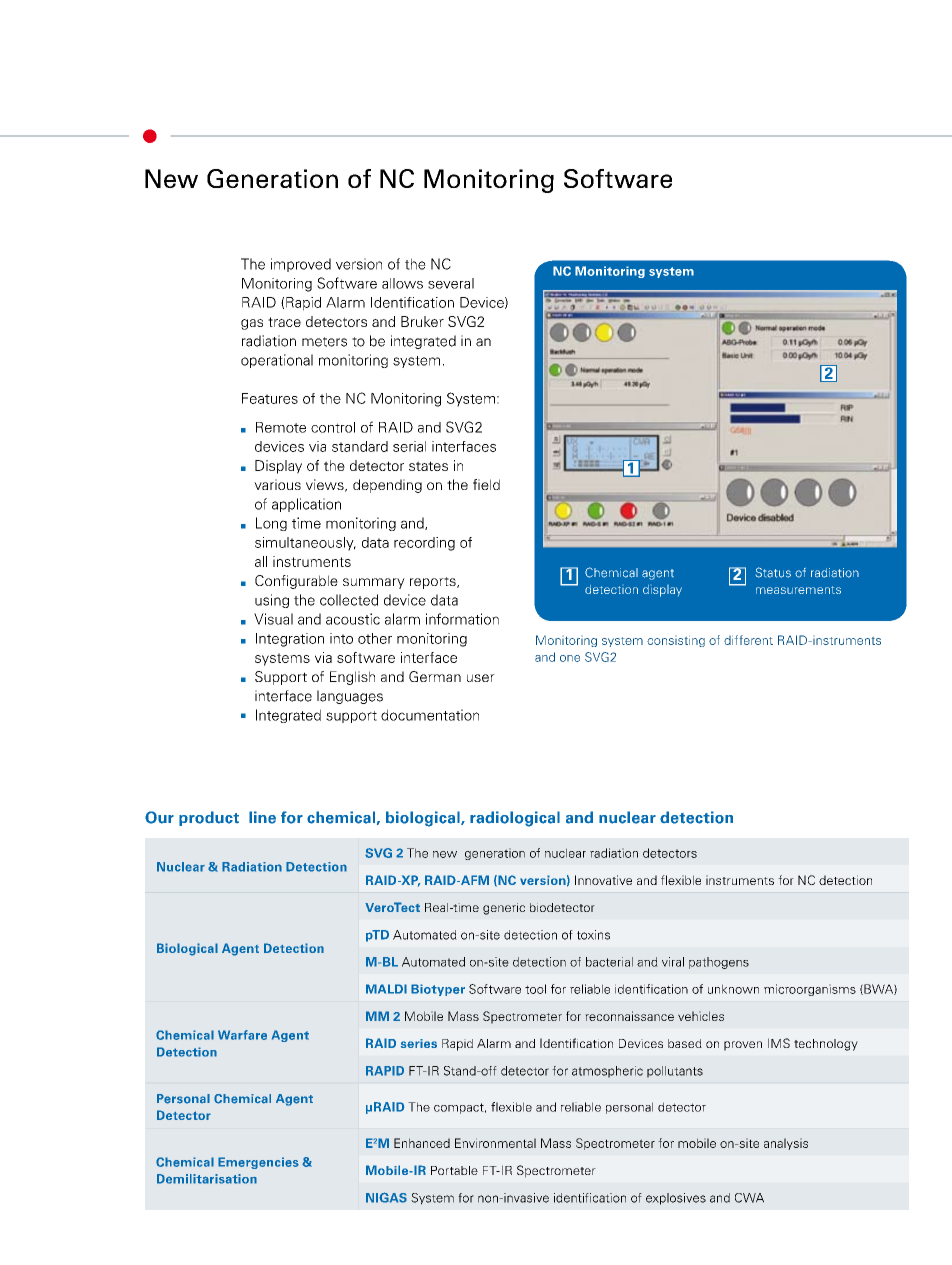 This screenshot has height=1265, width=952. I want to click on Status, so click(773, 572).
